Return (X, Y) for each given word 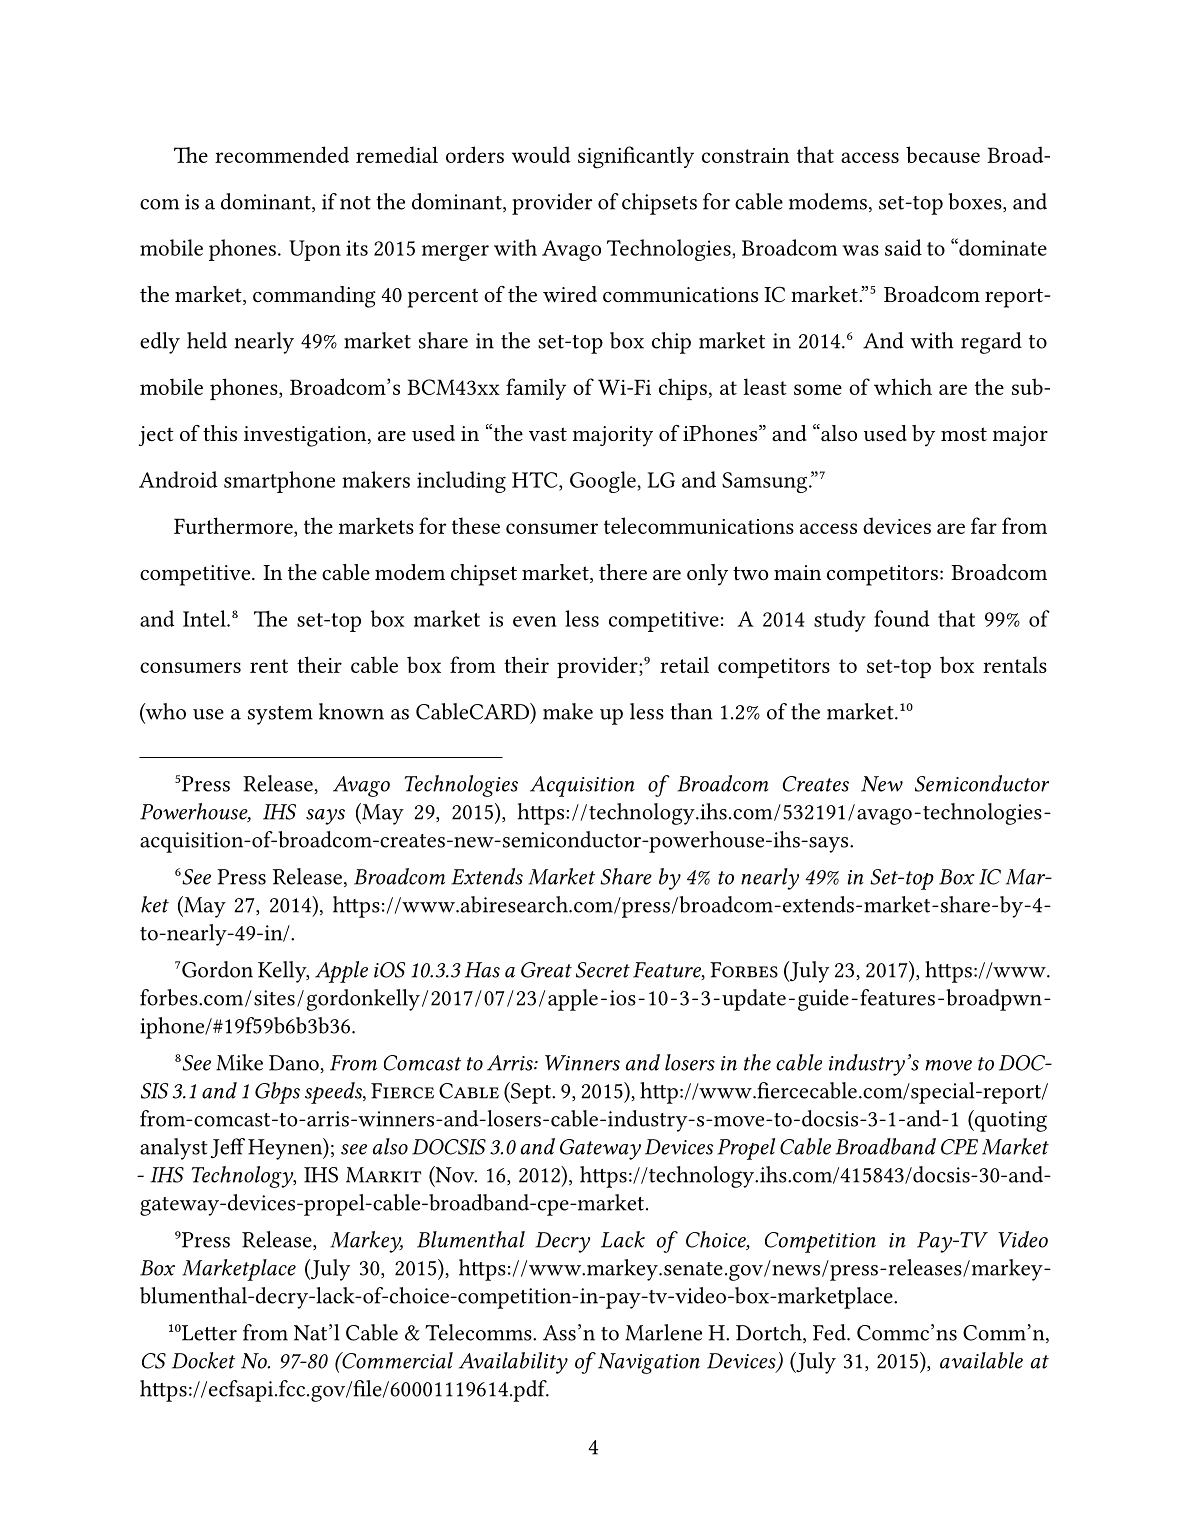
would (541, 154)
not (355, 203)
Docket (203, 1360)
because (943, 154)
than (691, 711)
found (901, 618)
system (280, 715)
